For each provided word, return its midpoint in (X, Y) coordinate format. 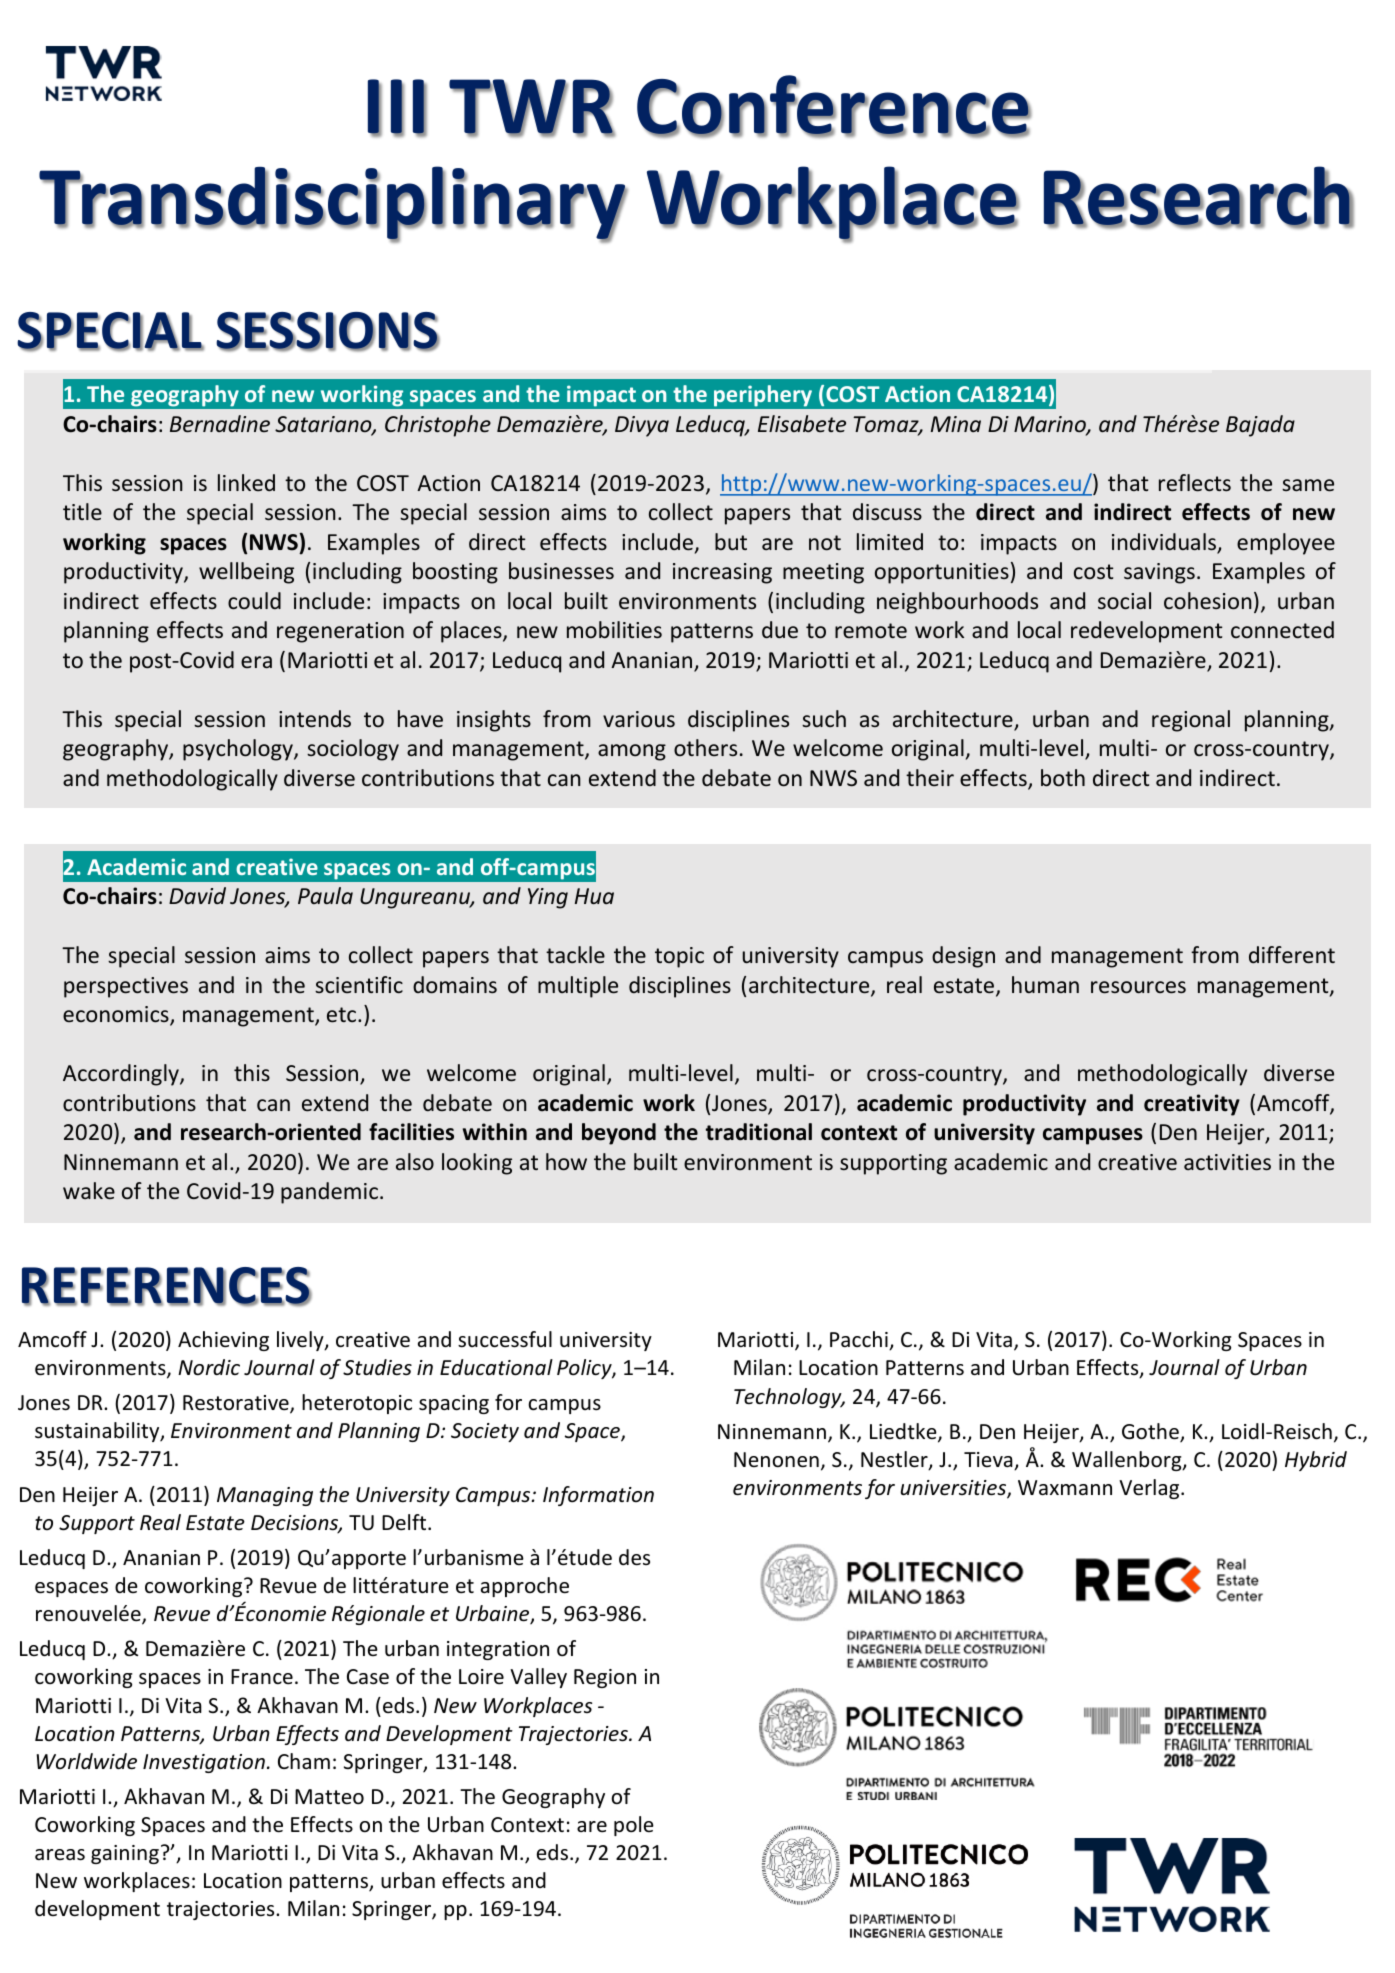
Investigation (204, 1763)
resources (1138, 987)
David (197, 895)
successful (505, 1339)
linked (246, 482)
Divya (642, 426)
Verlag (1150, 1489)
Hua (594, 896)
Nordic (209, 1367)
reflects (1195, 483)
